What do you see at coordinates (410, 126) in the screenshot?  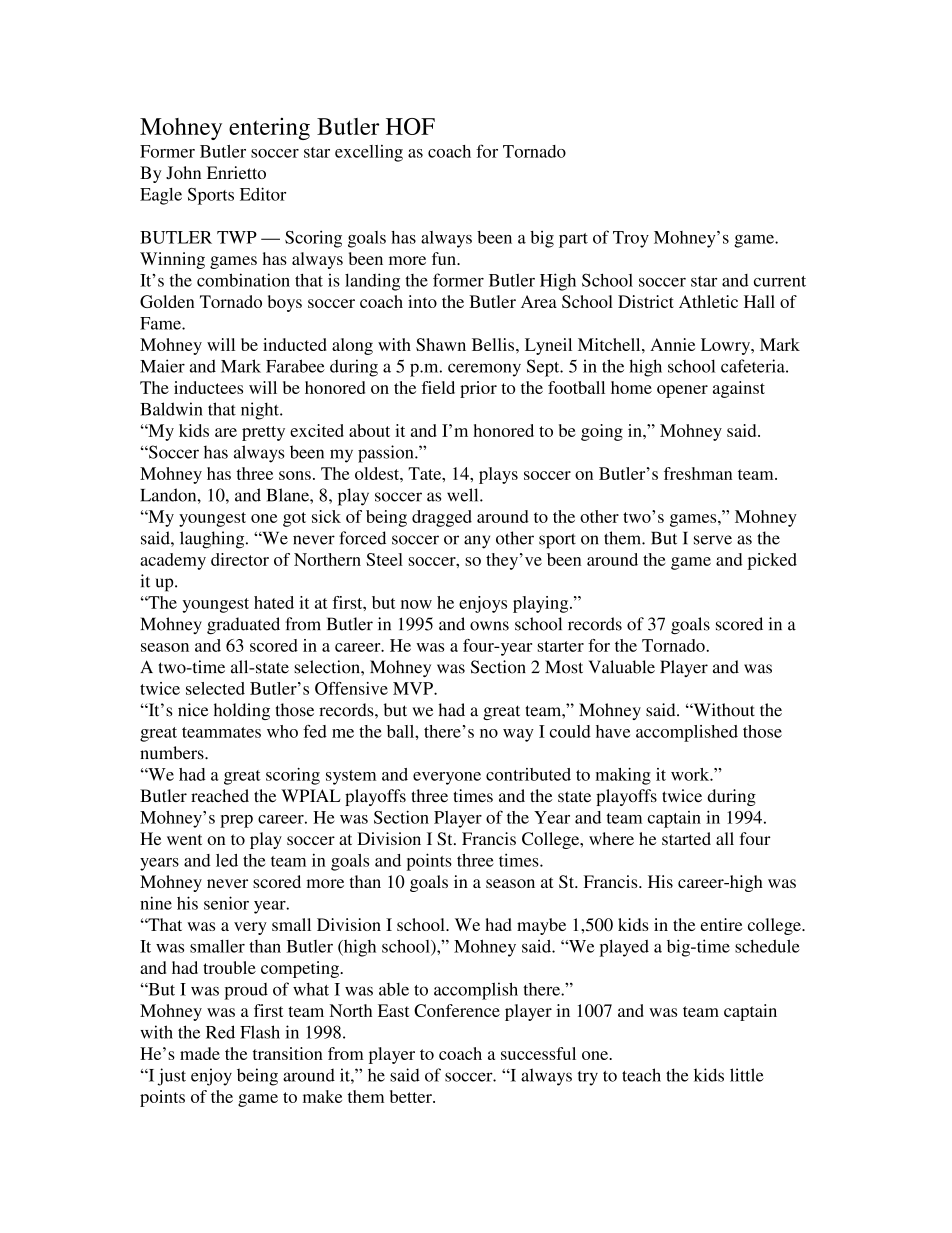 I see `HOF` at bounding box center [410, 126].
